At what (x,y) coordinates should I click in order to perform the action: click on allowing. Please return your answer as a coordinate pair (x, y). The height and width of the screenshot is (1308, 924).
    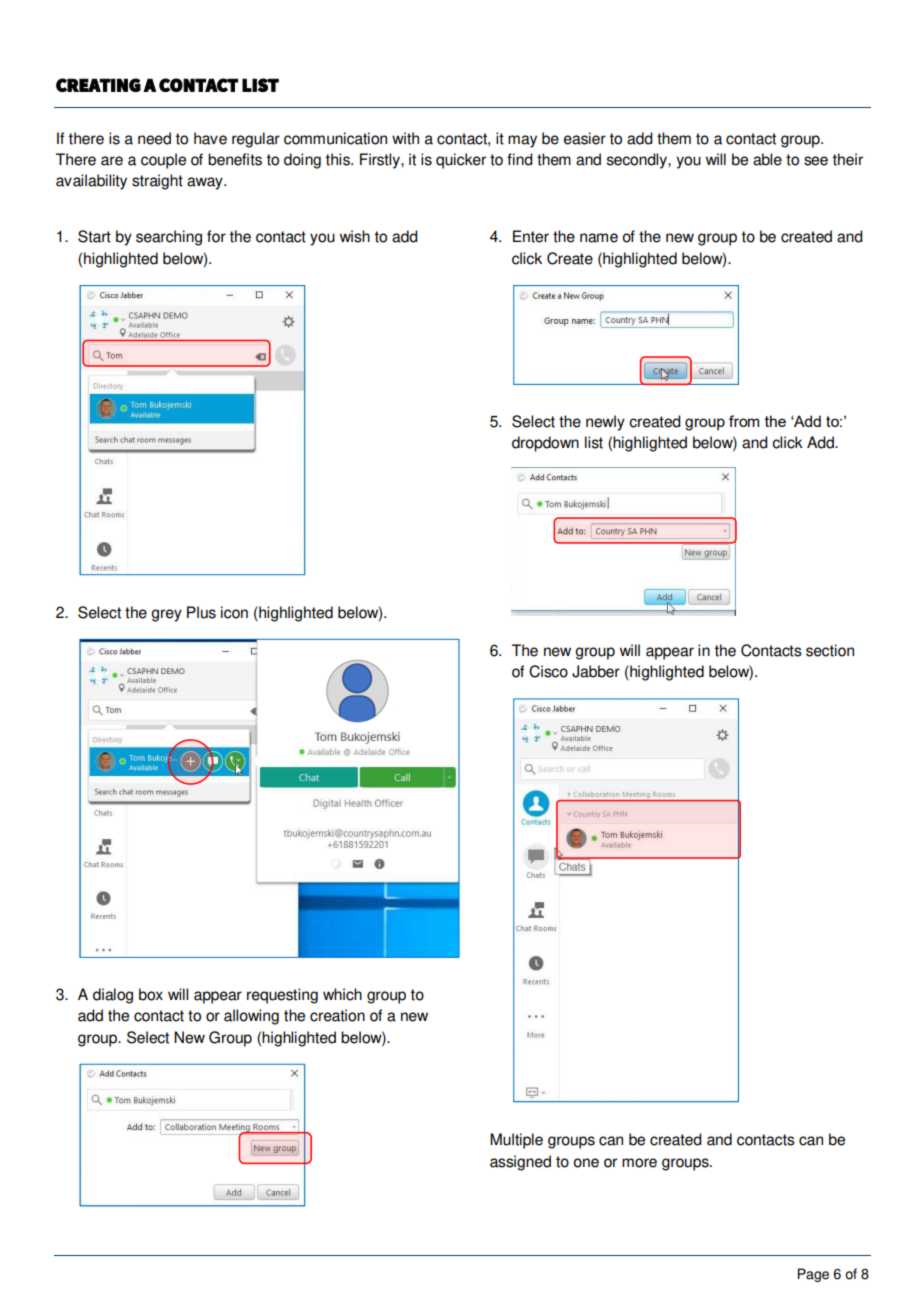
    Looking at the image, I should click on (251, 1017).
